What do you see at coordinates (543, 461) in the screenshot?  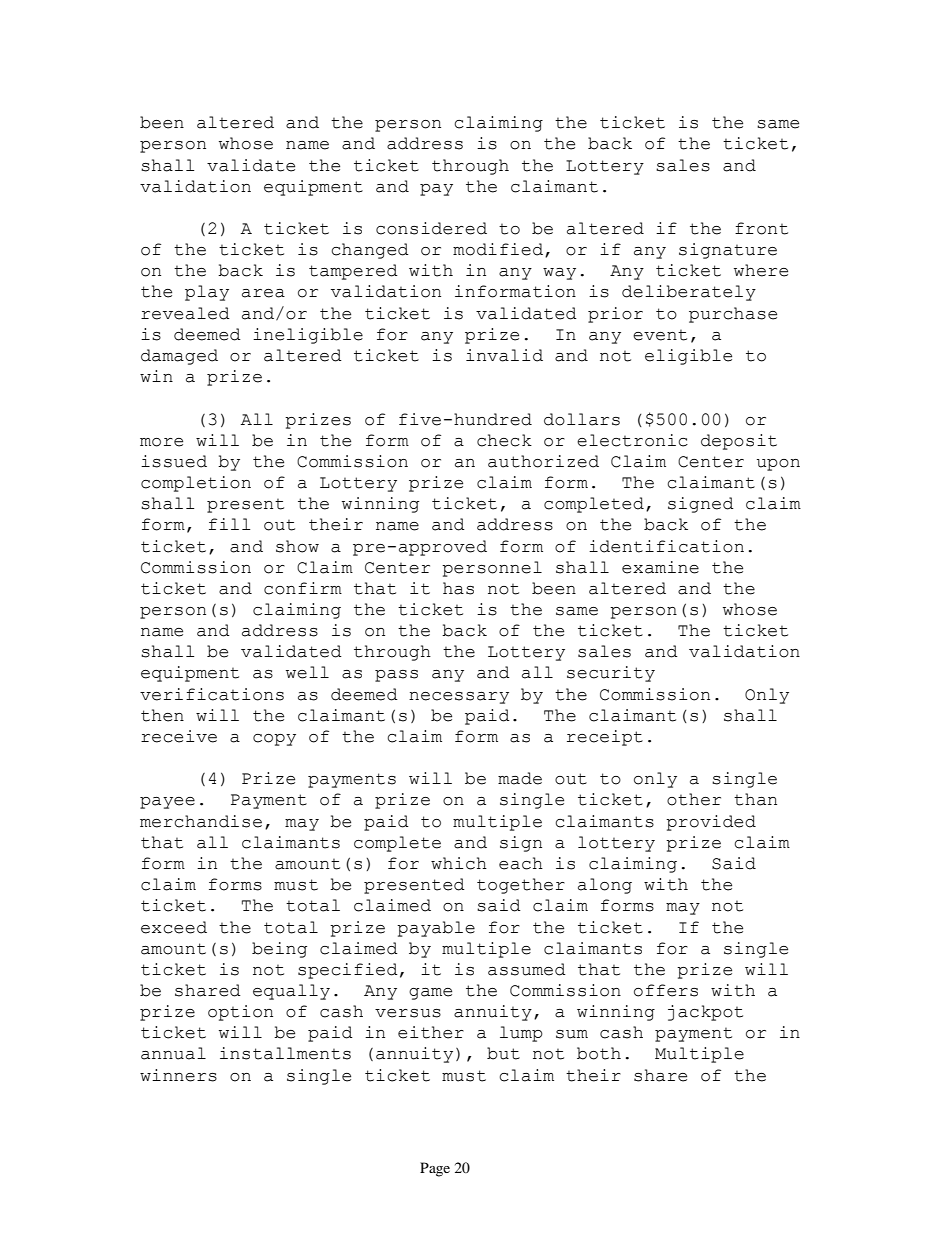 I see `authorized` at bounding box center [543, 461].
